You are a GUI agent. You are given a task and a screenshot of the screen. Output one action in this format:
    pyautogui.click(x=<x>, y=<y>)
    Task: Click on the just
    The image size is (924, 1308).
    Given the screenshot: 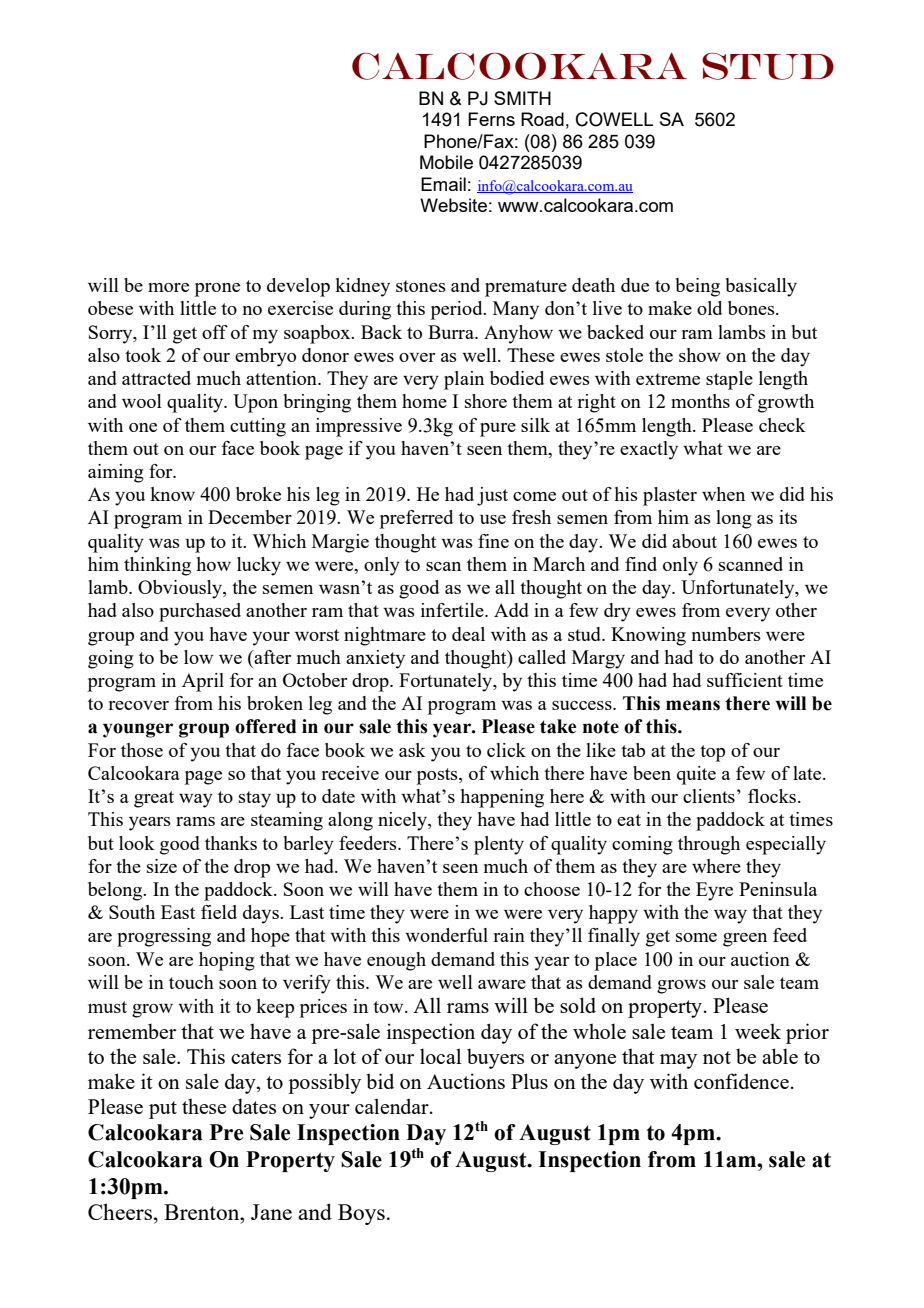 What is the action you would take?
    pyautogui.click(x=492, y=496)
